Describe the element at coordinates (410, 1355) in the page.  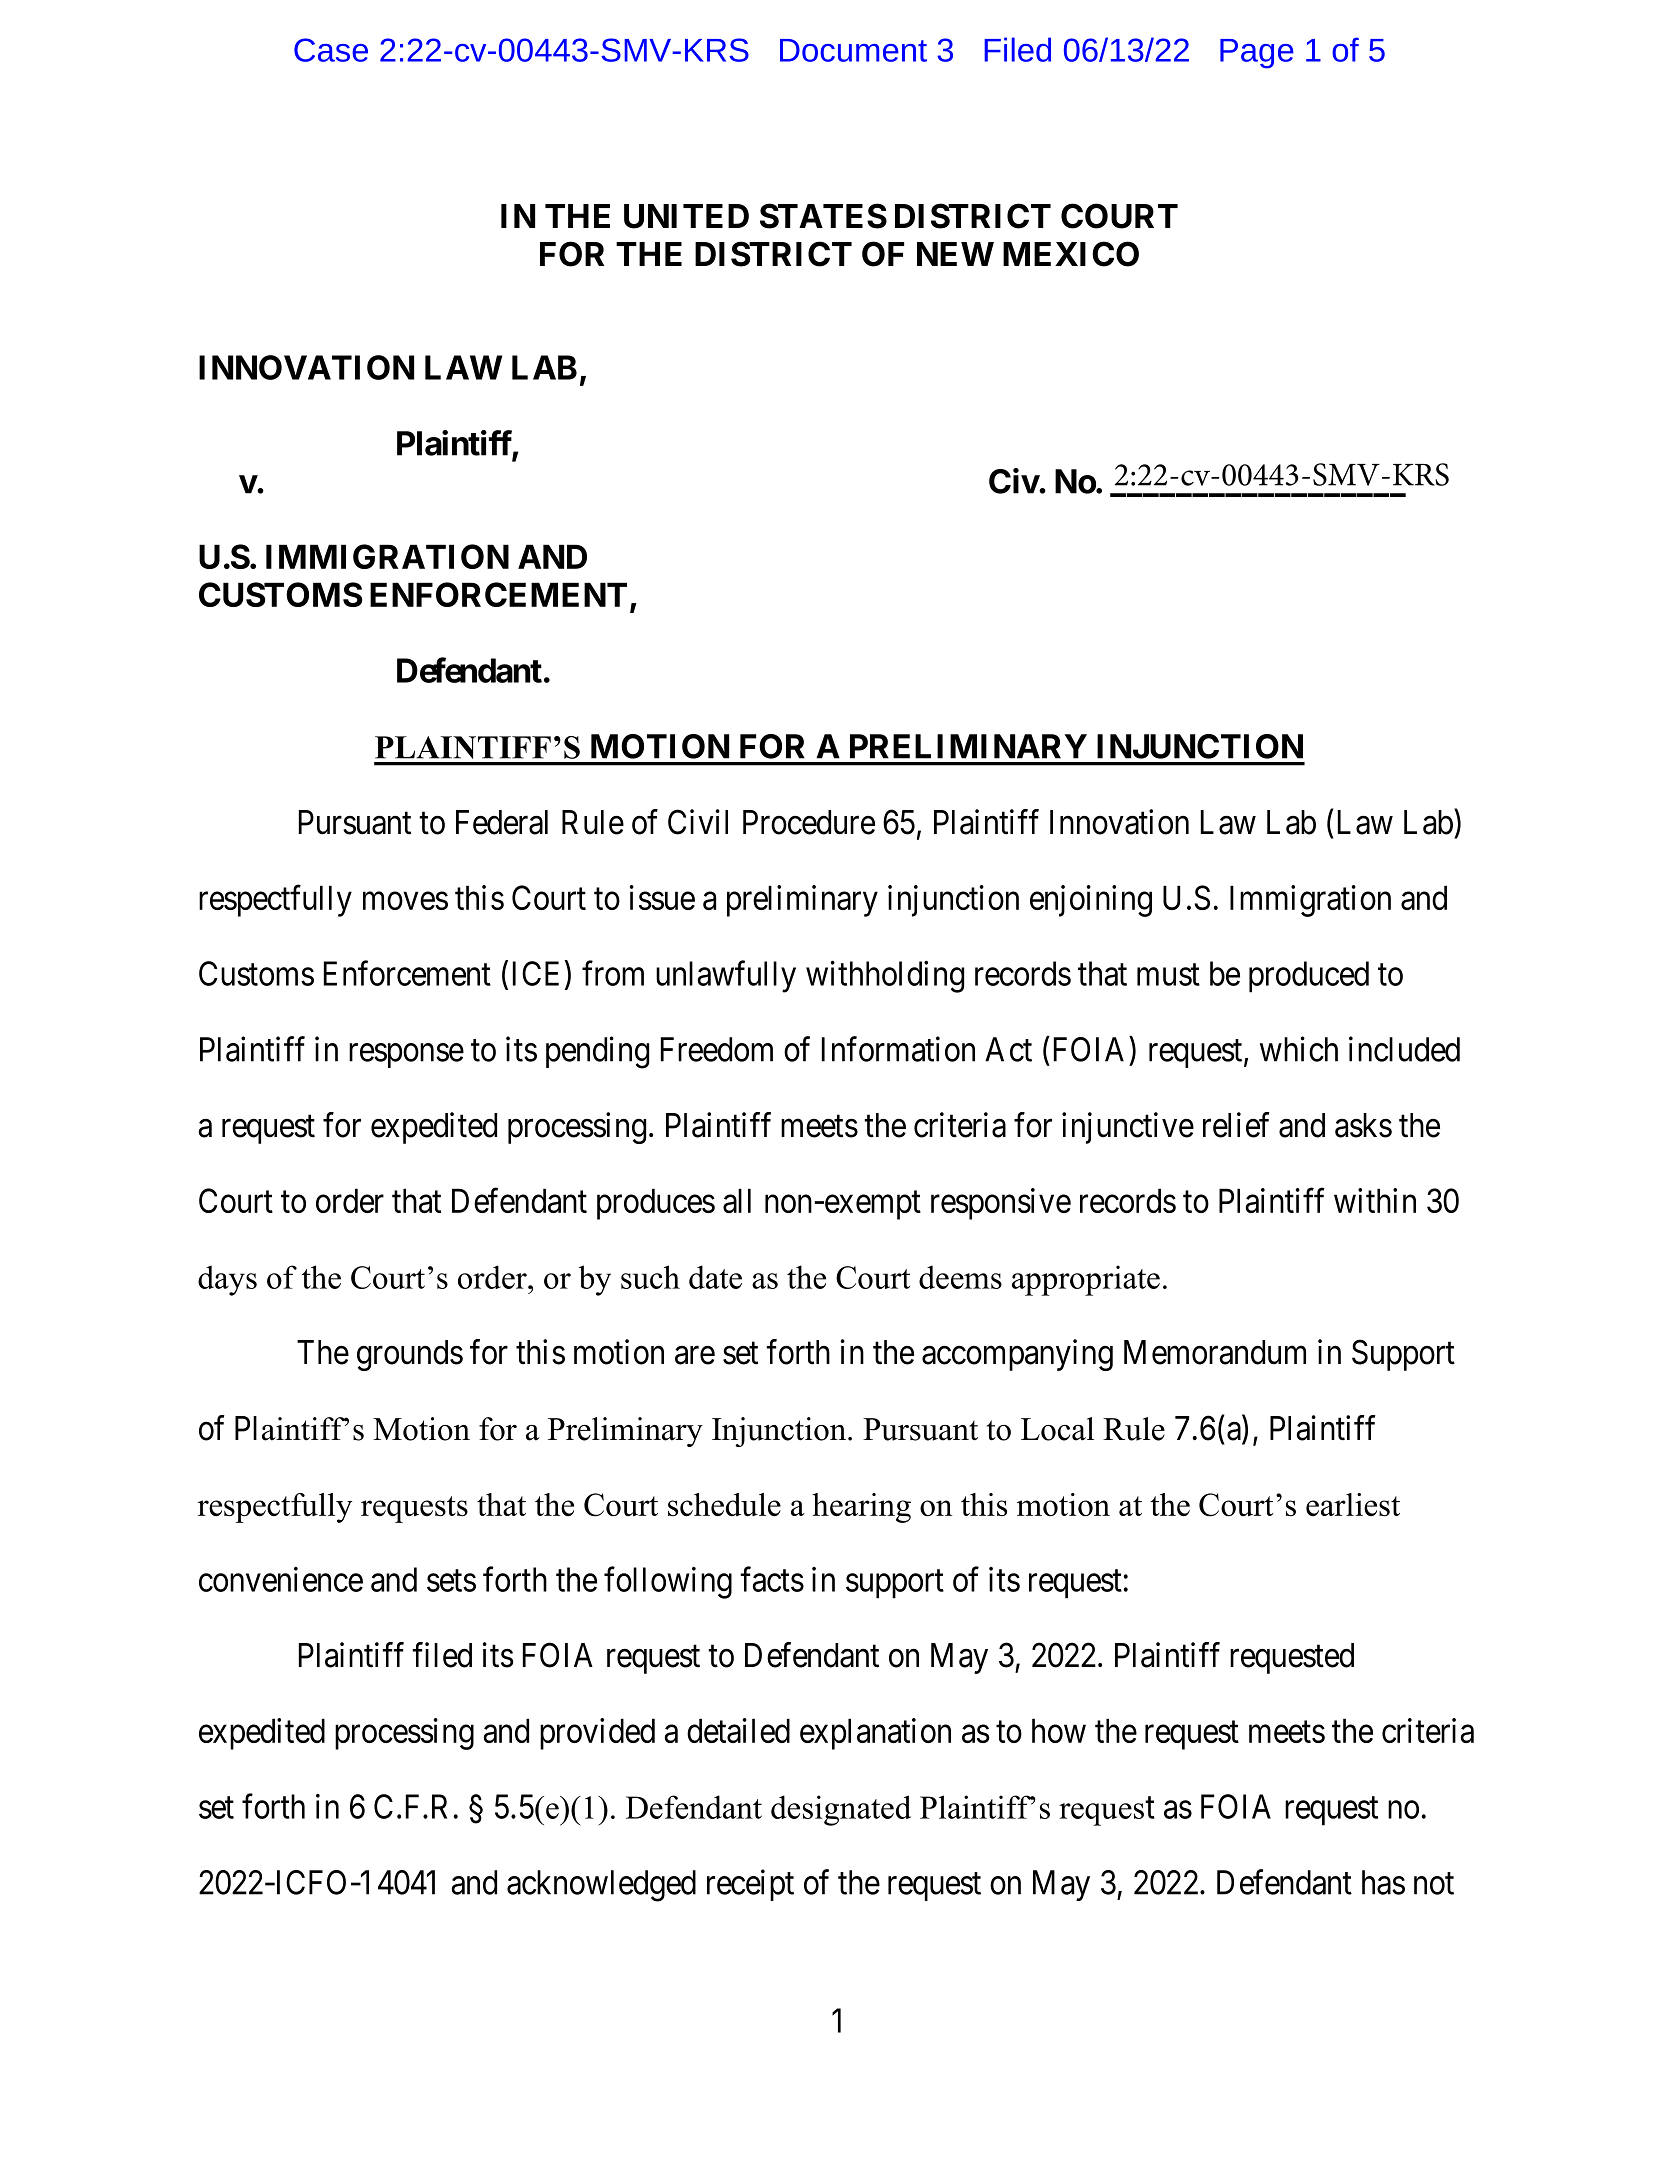
I see `grounds` at that location.
